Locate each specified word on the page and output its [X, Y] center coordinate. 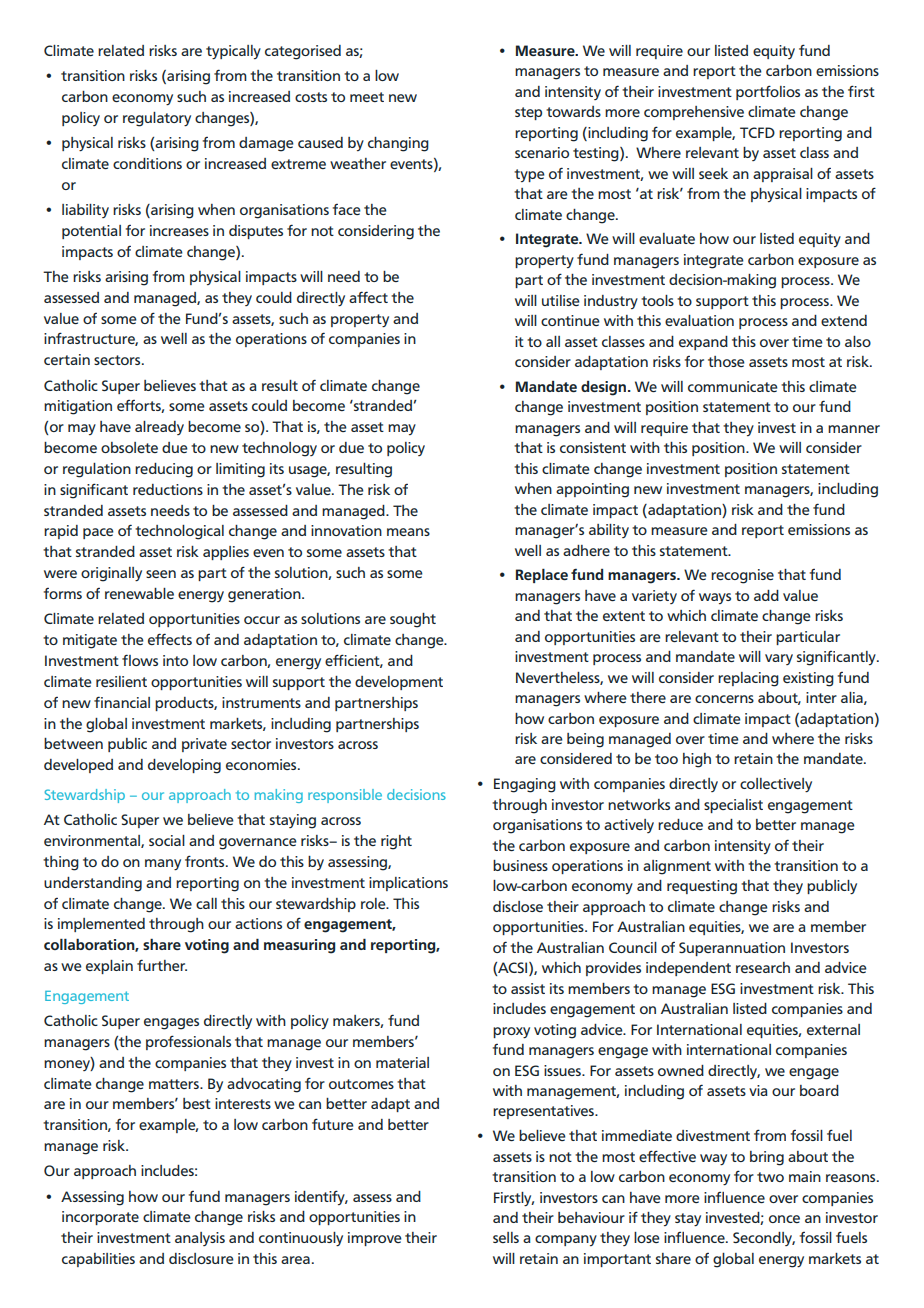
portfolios [768, 92]
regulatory [157, 119]
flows [140, 660]
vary [779, 659]
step [528, 113]
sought [413, 620]
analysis [200, 1239]
